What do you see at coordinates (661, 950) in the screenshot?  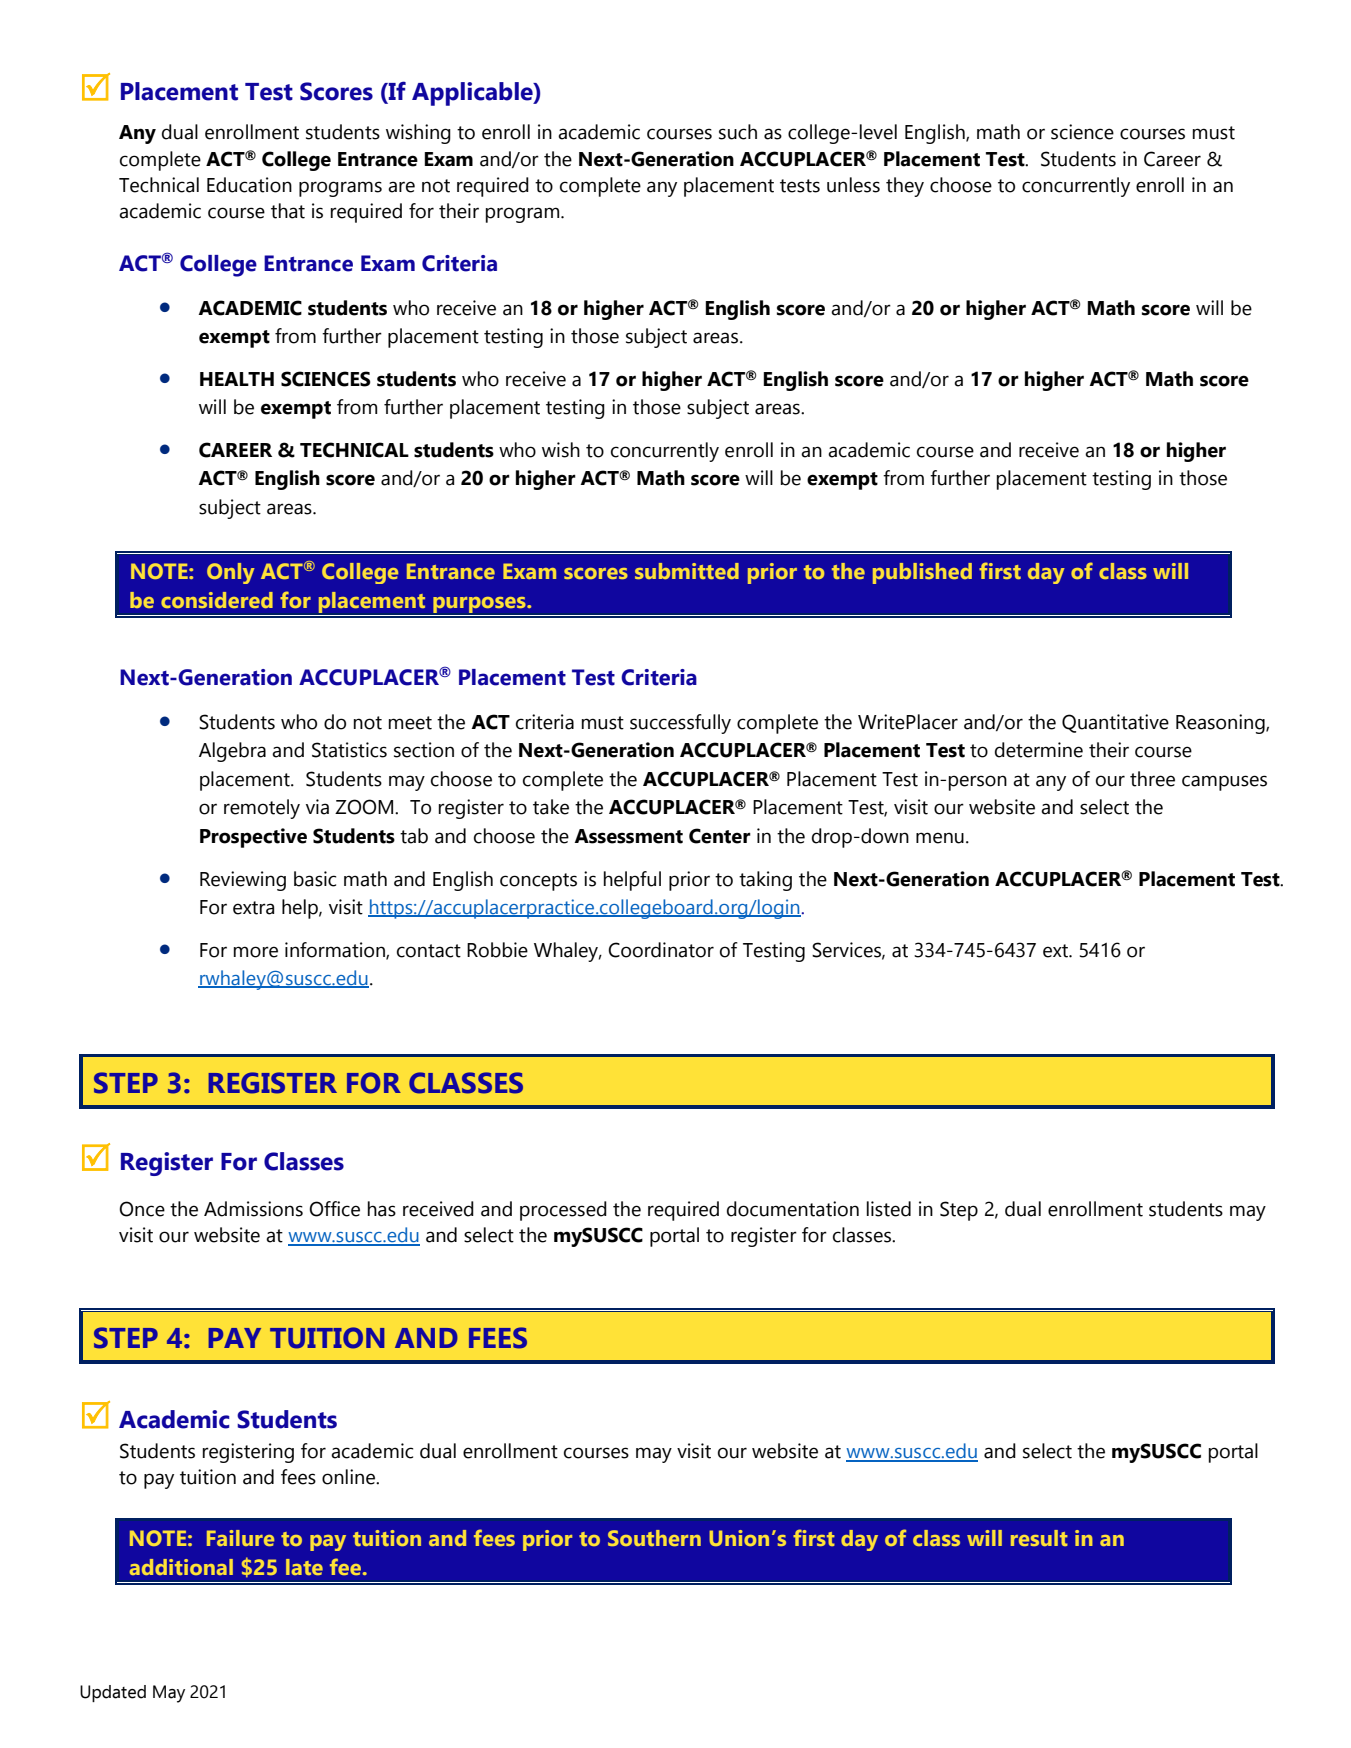 I see `Coordinator` at bounding box center [661, 950].
